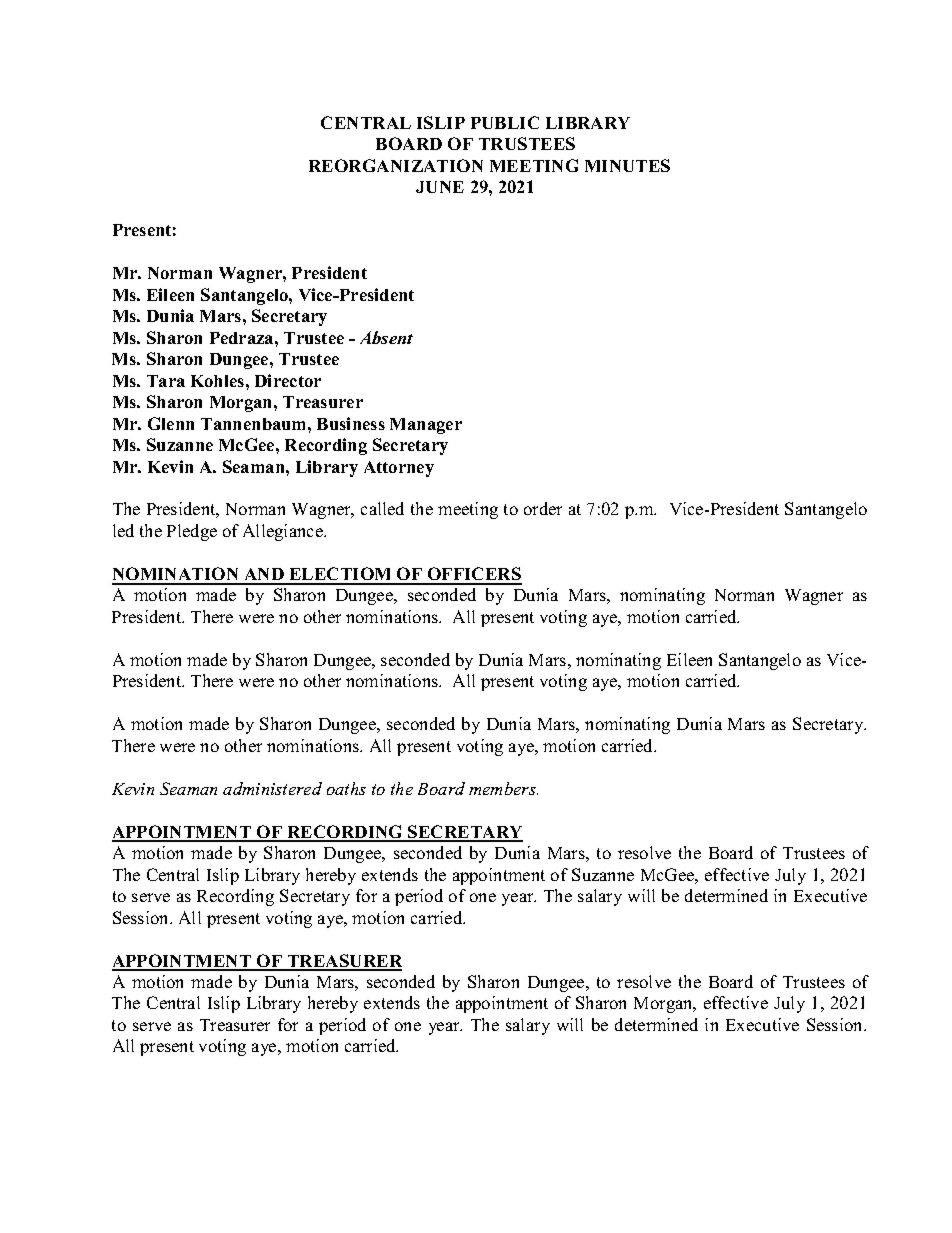 Image resolution: width=952 pixels, height=1233 pixels. Describe the element at coordinates (284, 532) in the document. I see `Allegiance` at that location.
